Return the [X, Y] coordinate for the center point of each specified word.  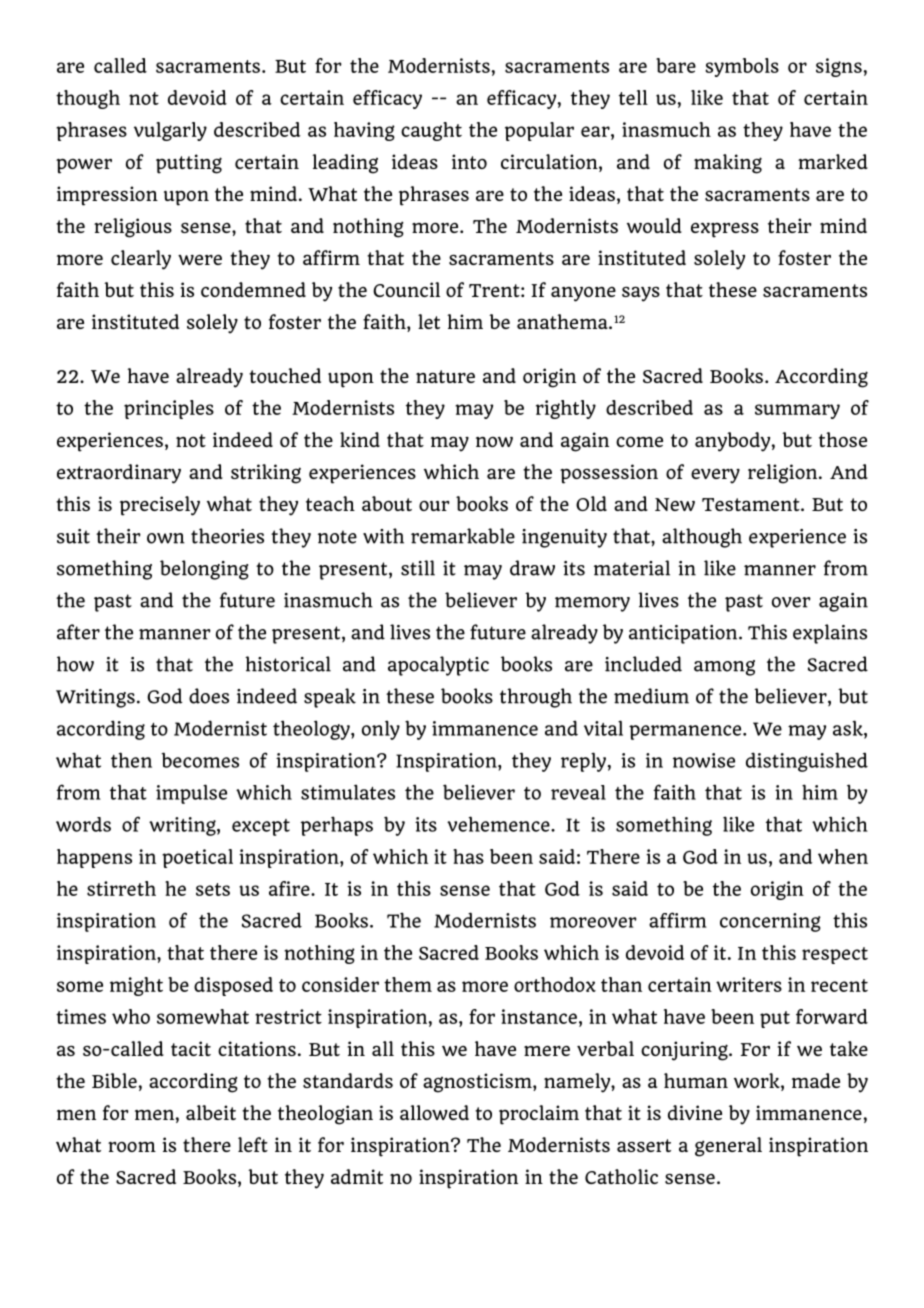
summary [797, 411]
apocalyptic [438, 666]
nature [445, 376]
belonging [204, 570]
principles [169, 409]
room [132, 1147]
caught [431, 131]
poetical [197, 858]
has [468, 856]
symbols [742, 67]
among [724, 668]
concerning [770, 922]
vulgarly [170, 131]
